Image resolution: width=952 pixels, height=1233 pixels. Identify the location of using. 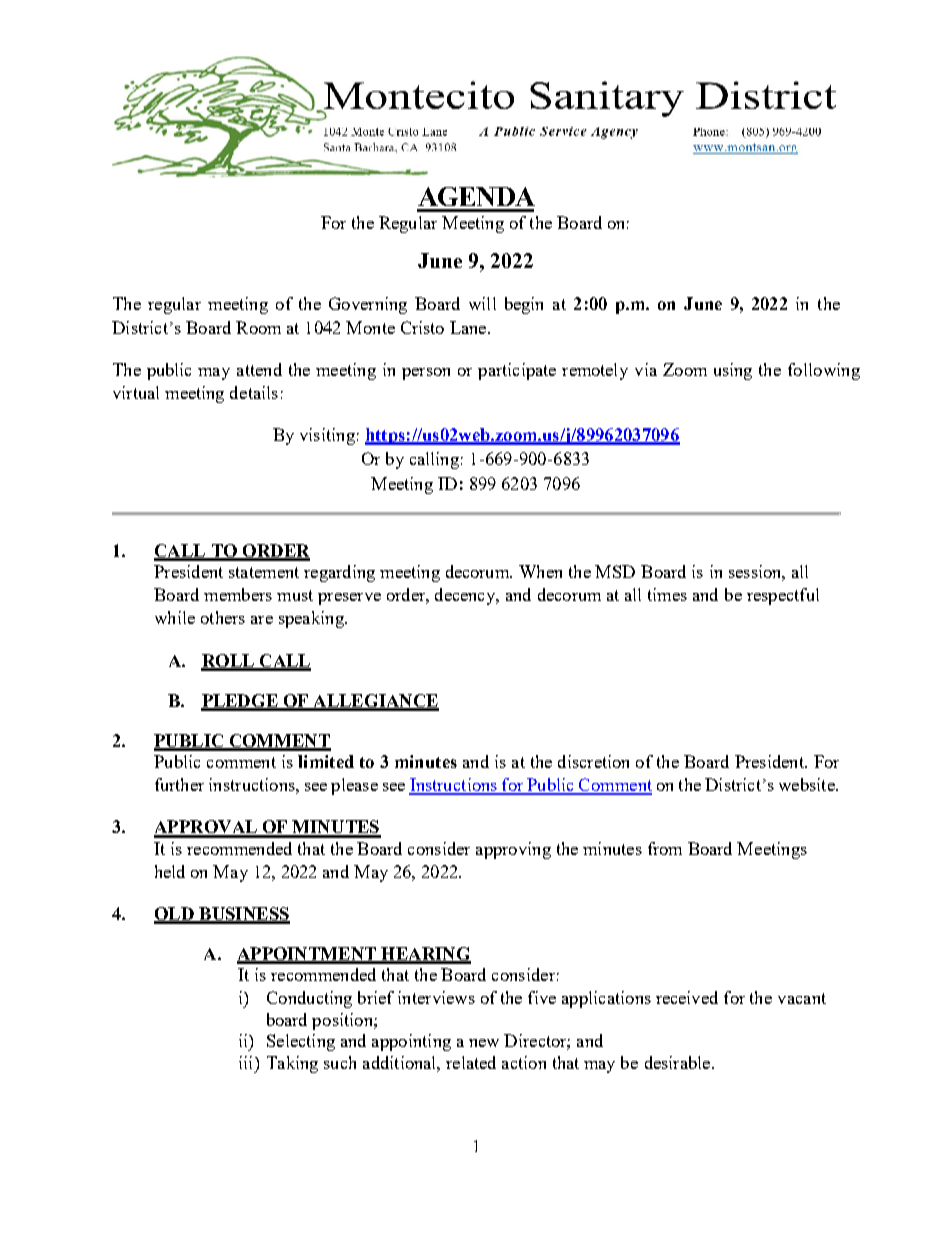
(733, 371).
